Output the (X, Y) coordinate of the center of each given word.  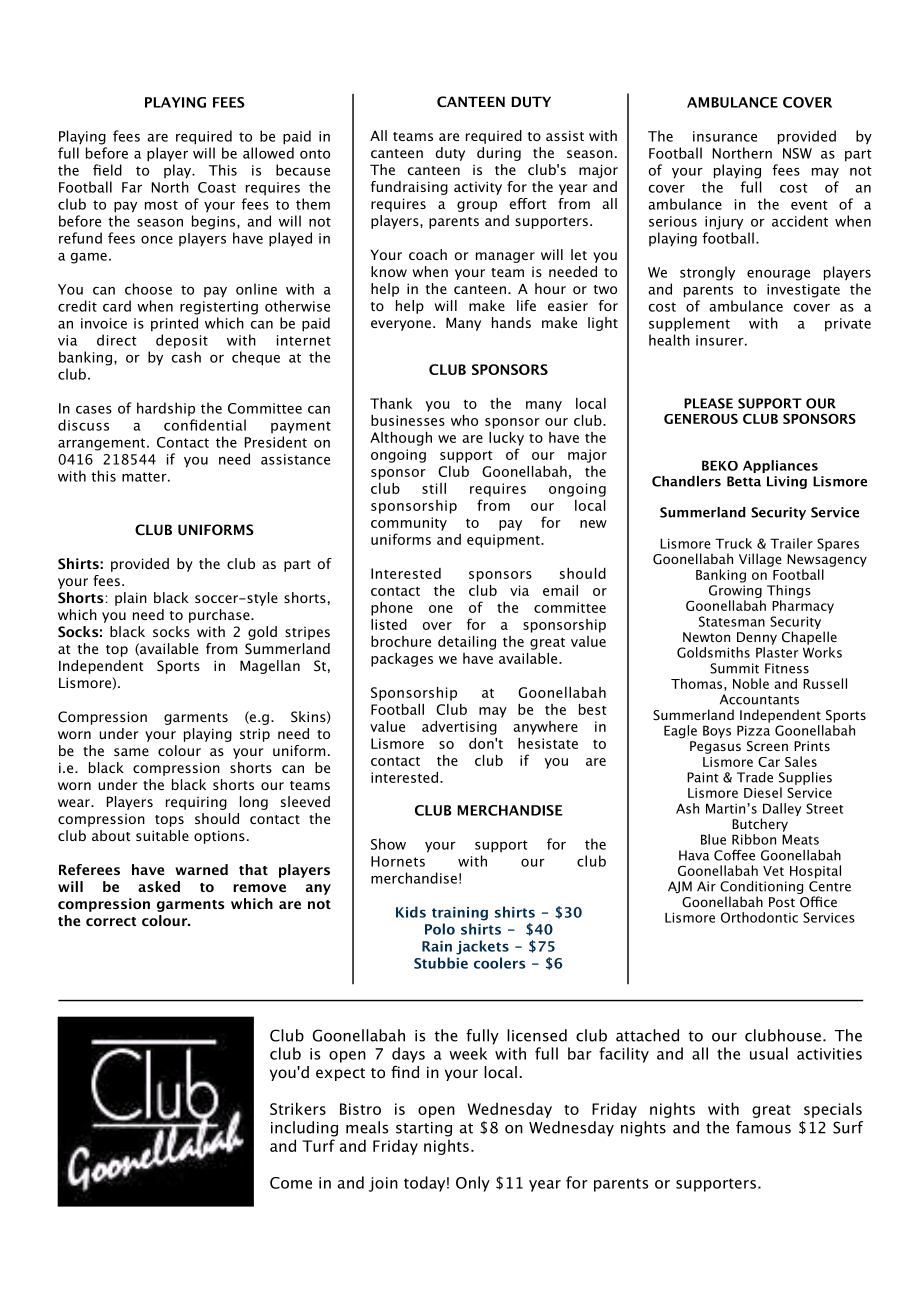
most (161, 205)
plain (131, 599)
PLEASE (708, 403)
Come (291, 1183)
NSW (797, 153)
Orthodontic (759, 917)
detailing (467, 643)
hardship (166, 409)
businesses (408, 420)
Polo (440, 929)
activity (478, 188)
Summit (734, 668)
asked (159, 886)
